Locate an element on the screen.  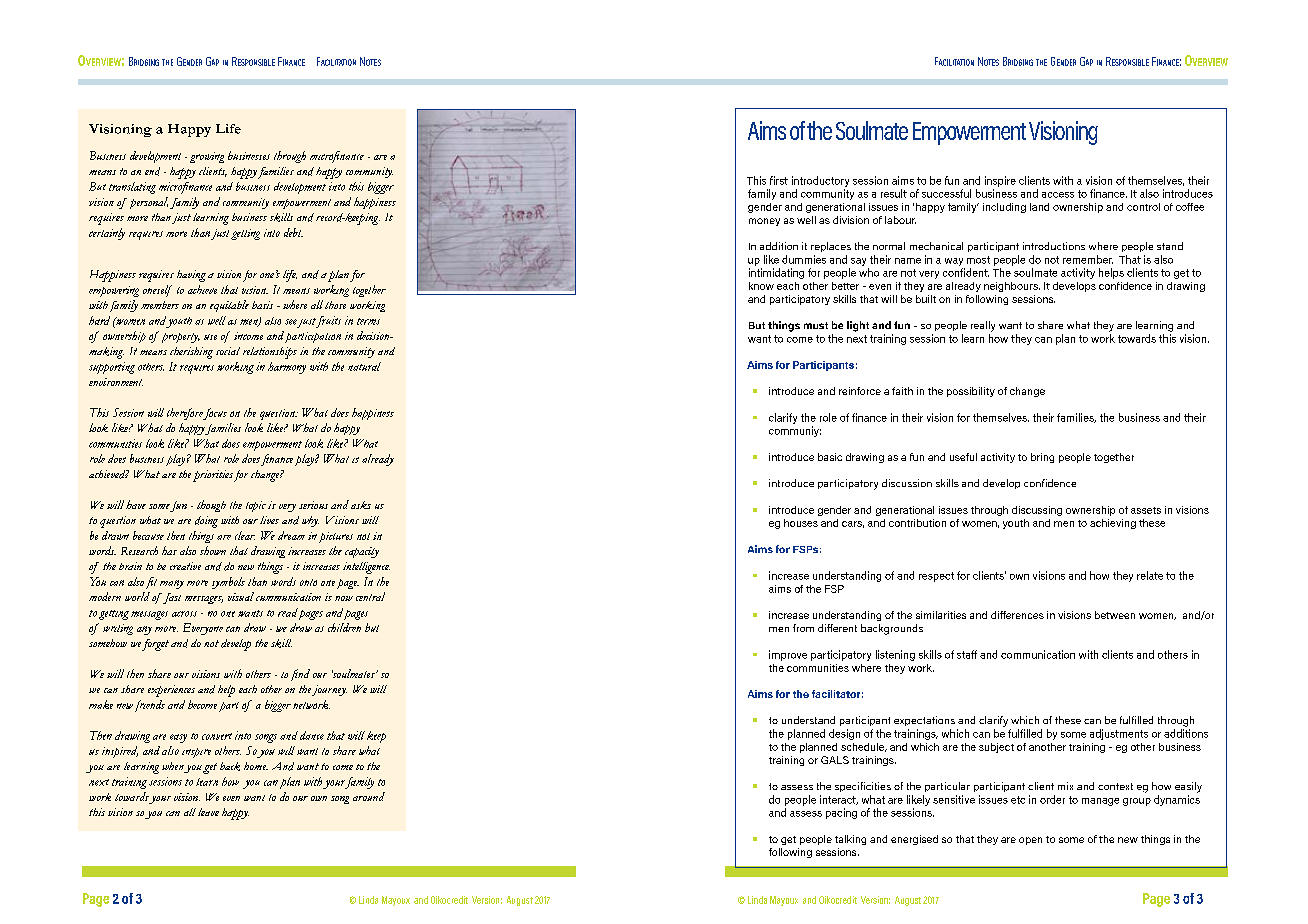
reinforce is located at coordinates (860, 391).
